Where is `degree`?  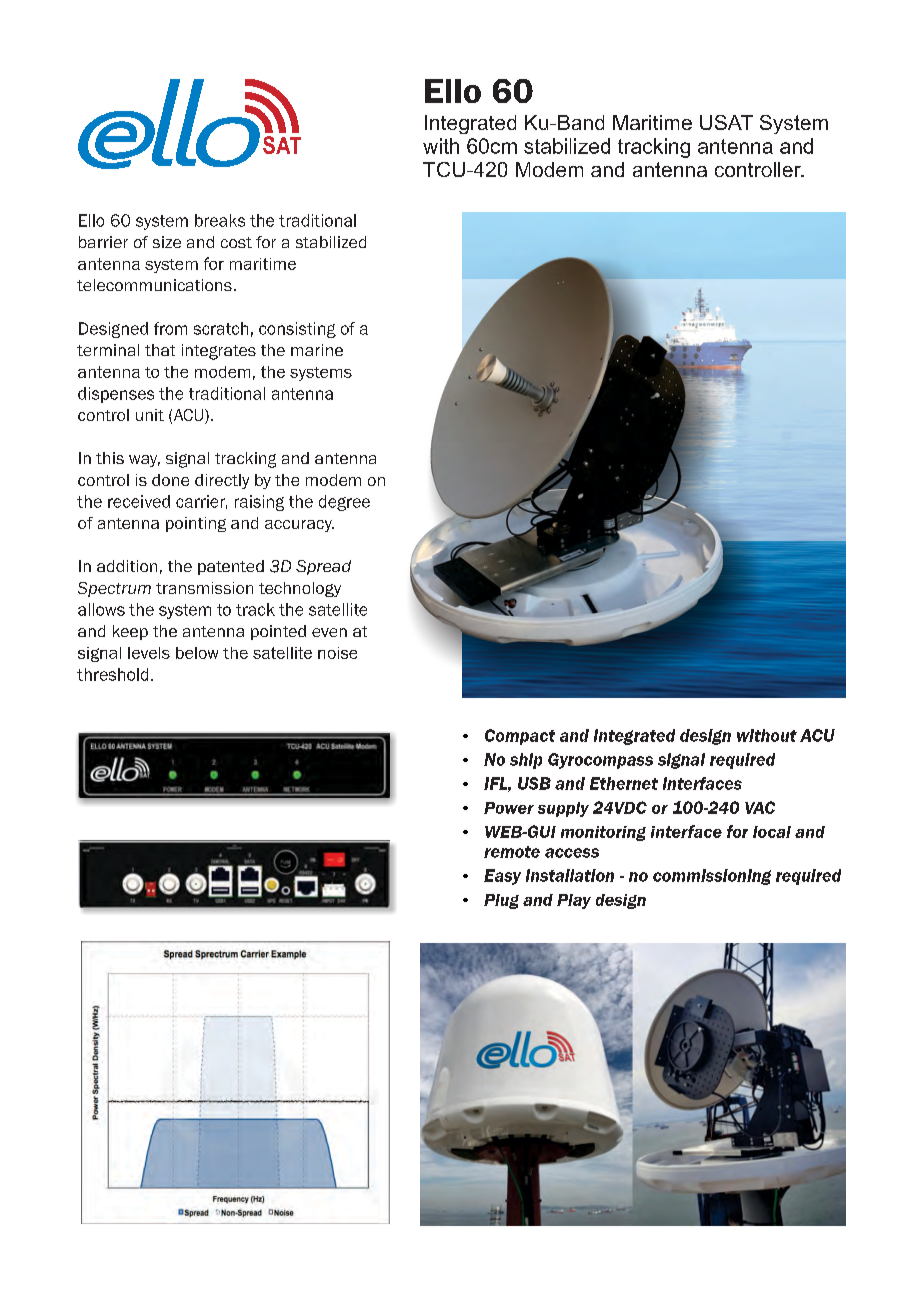
degree is located at coordinates (344, 503).
